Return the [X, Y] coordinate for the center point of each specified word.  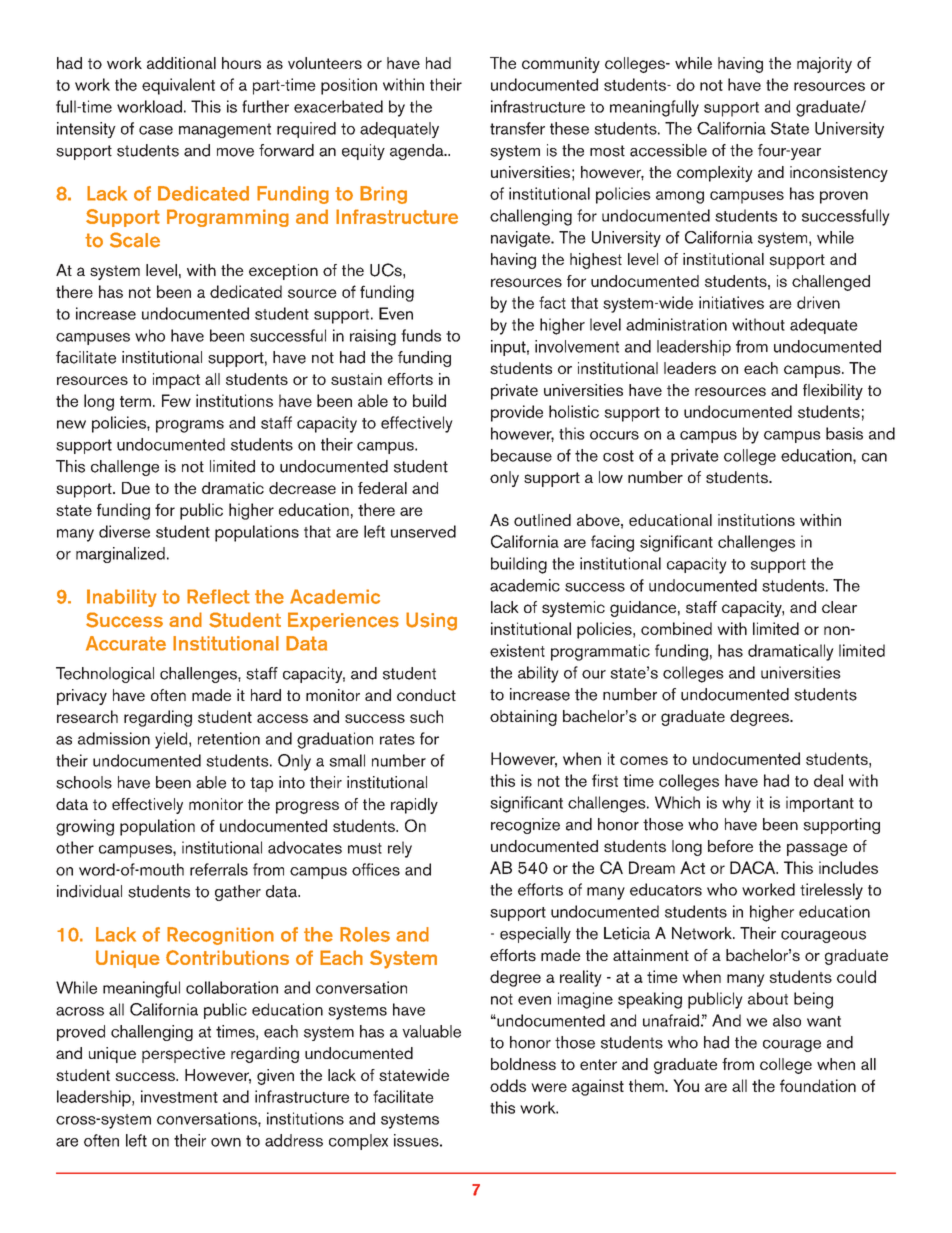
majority [824, 65]
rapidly [414, 806]
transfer [517, 128]
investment [179, 1096]
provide [517, 413]
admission [114, 738]
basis [844, 433]
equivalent [178, 86]
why [736, 804]
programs [190, 426]
